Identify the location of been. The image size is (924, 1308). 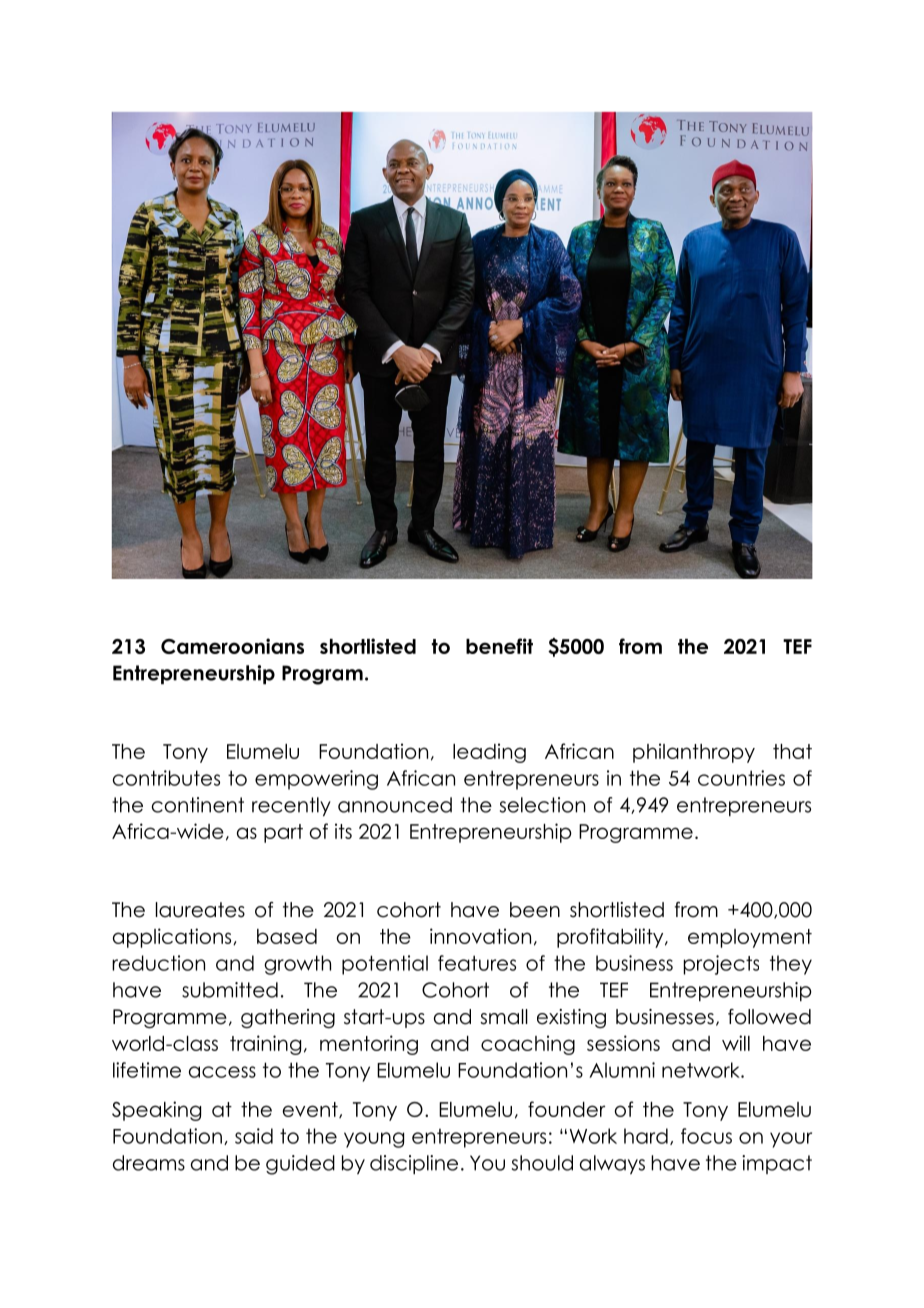
(535, 910).
